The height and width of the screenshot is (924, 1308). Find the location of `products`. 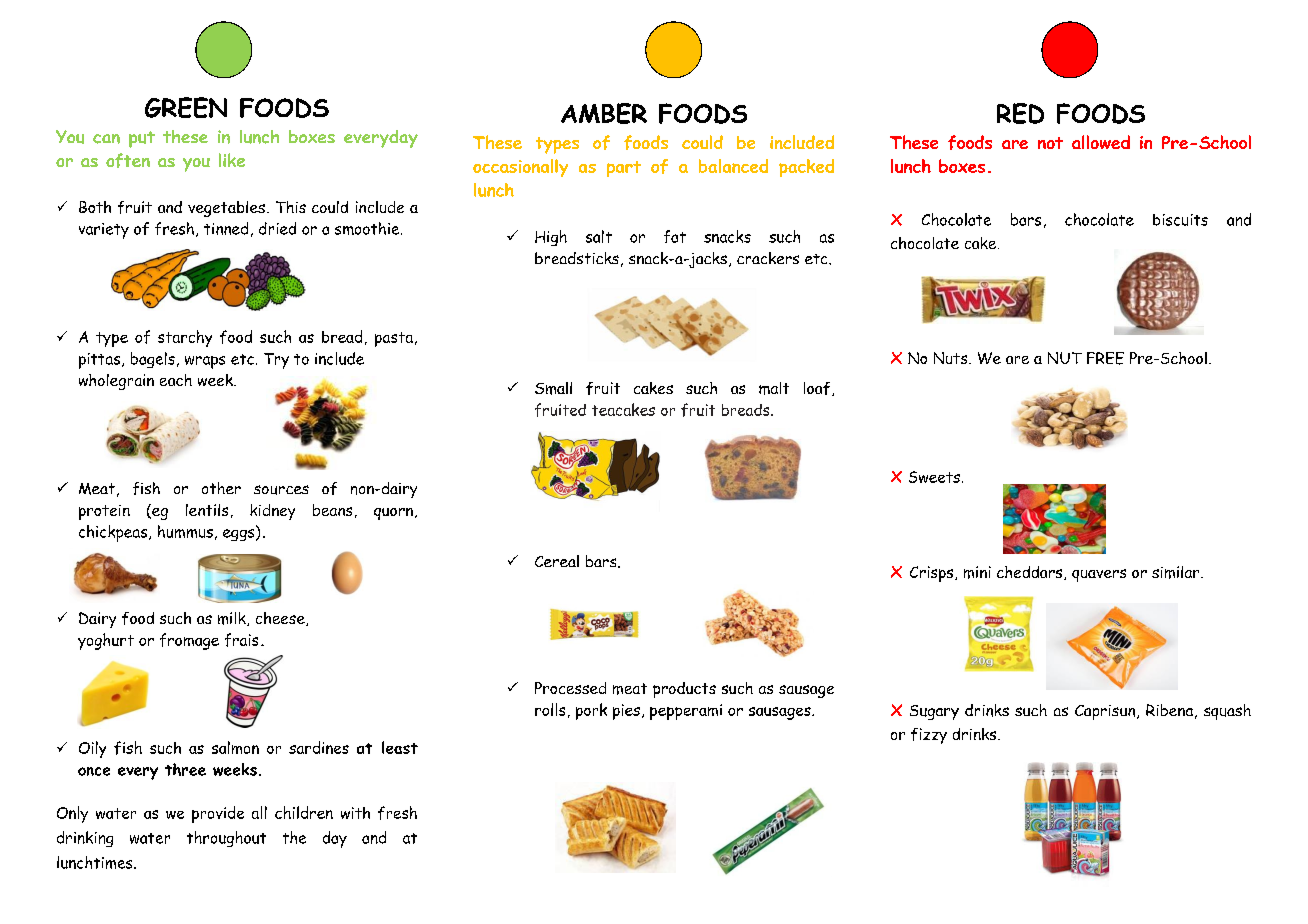

products is located at coordinates (684, 690).
